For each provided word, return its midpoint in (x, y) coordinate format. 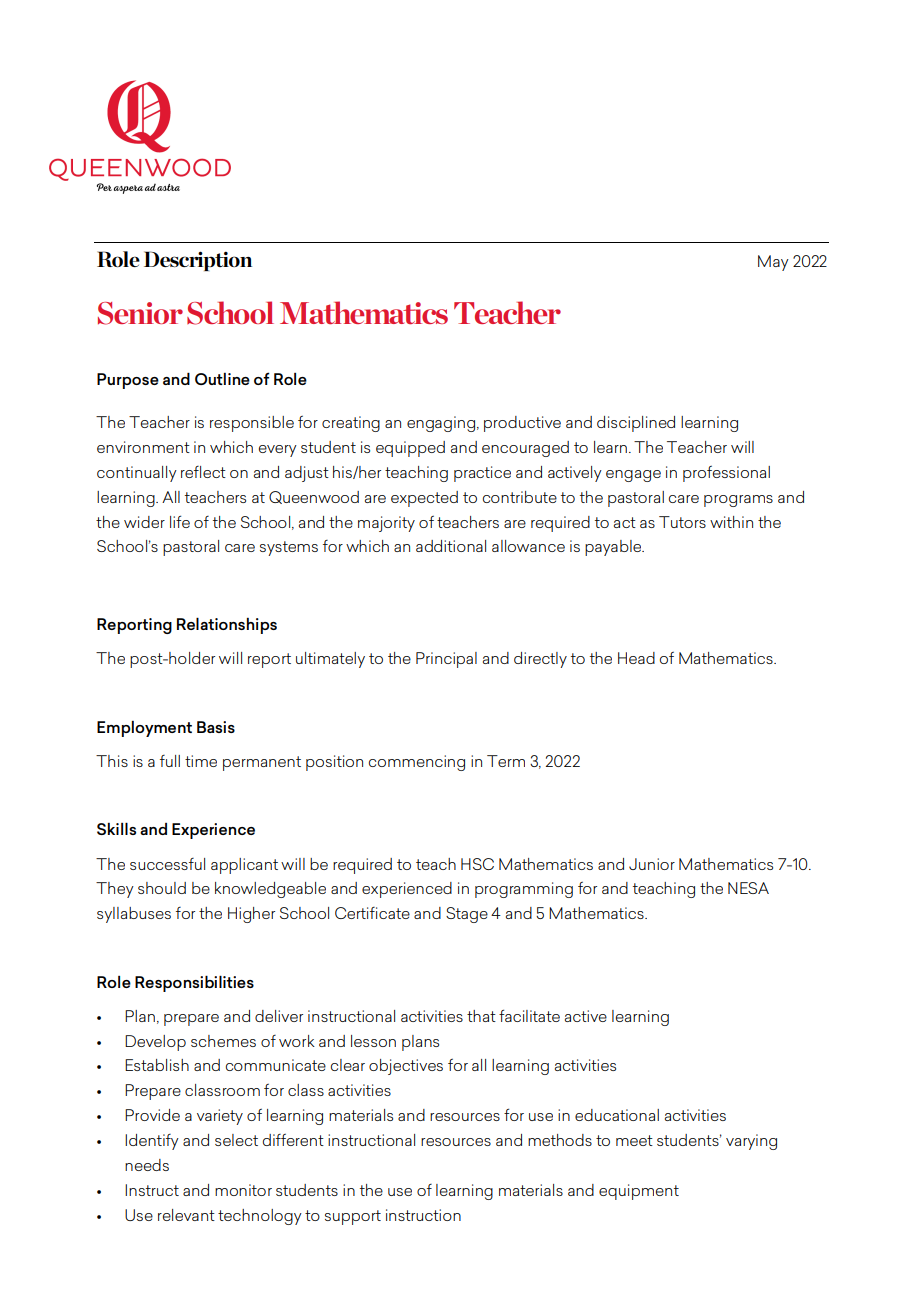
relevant (186, 1215)
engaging (442, 424)
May (773, 263)
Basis (216, 727)
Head (636, 658)
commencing (417, 763)
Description (198, 261)
